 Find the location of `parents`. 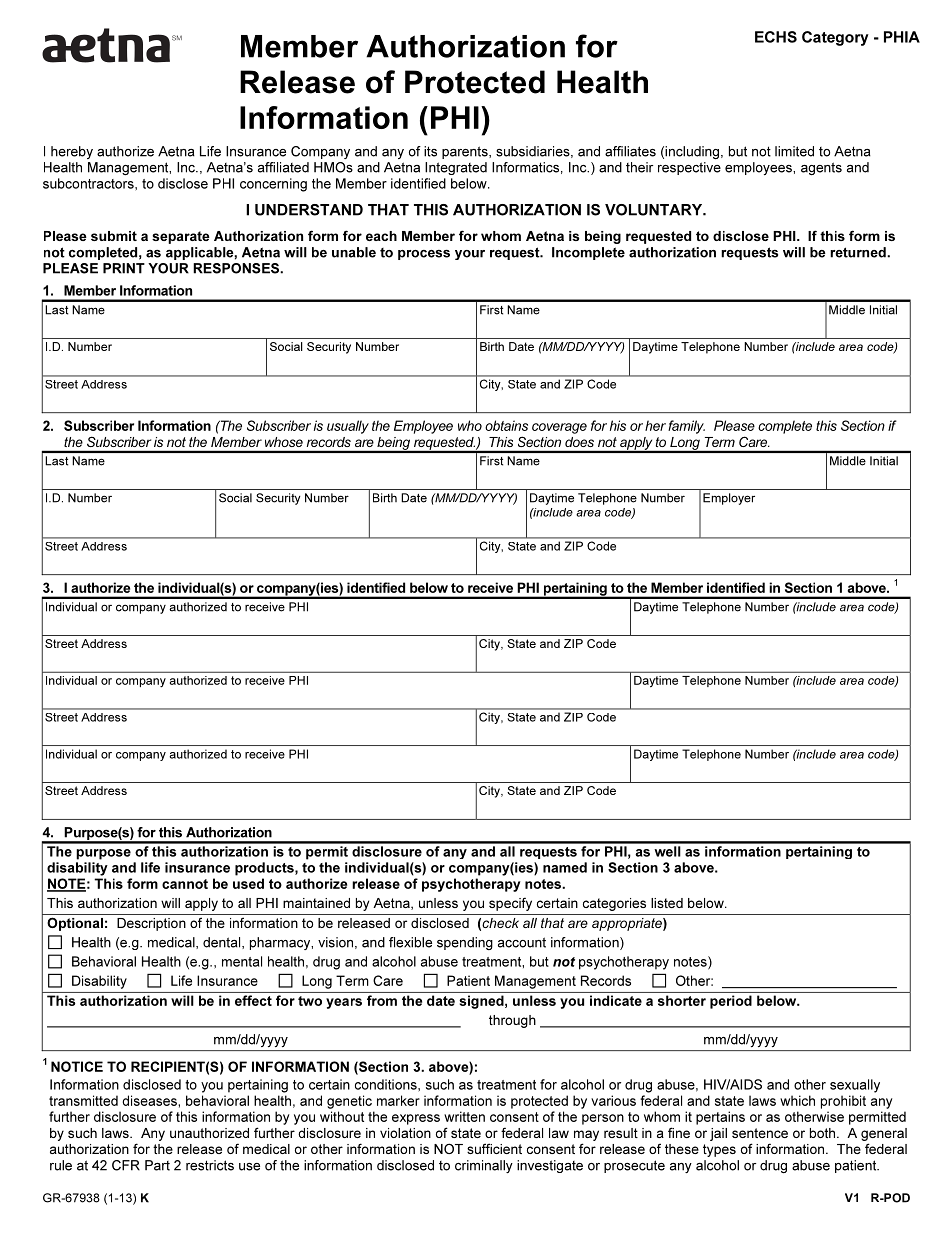

parents is located at coordinates (466, 152).
